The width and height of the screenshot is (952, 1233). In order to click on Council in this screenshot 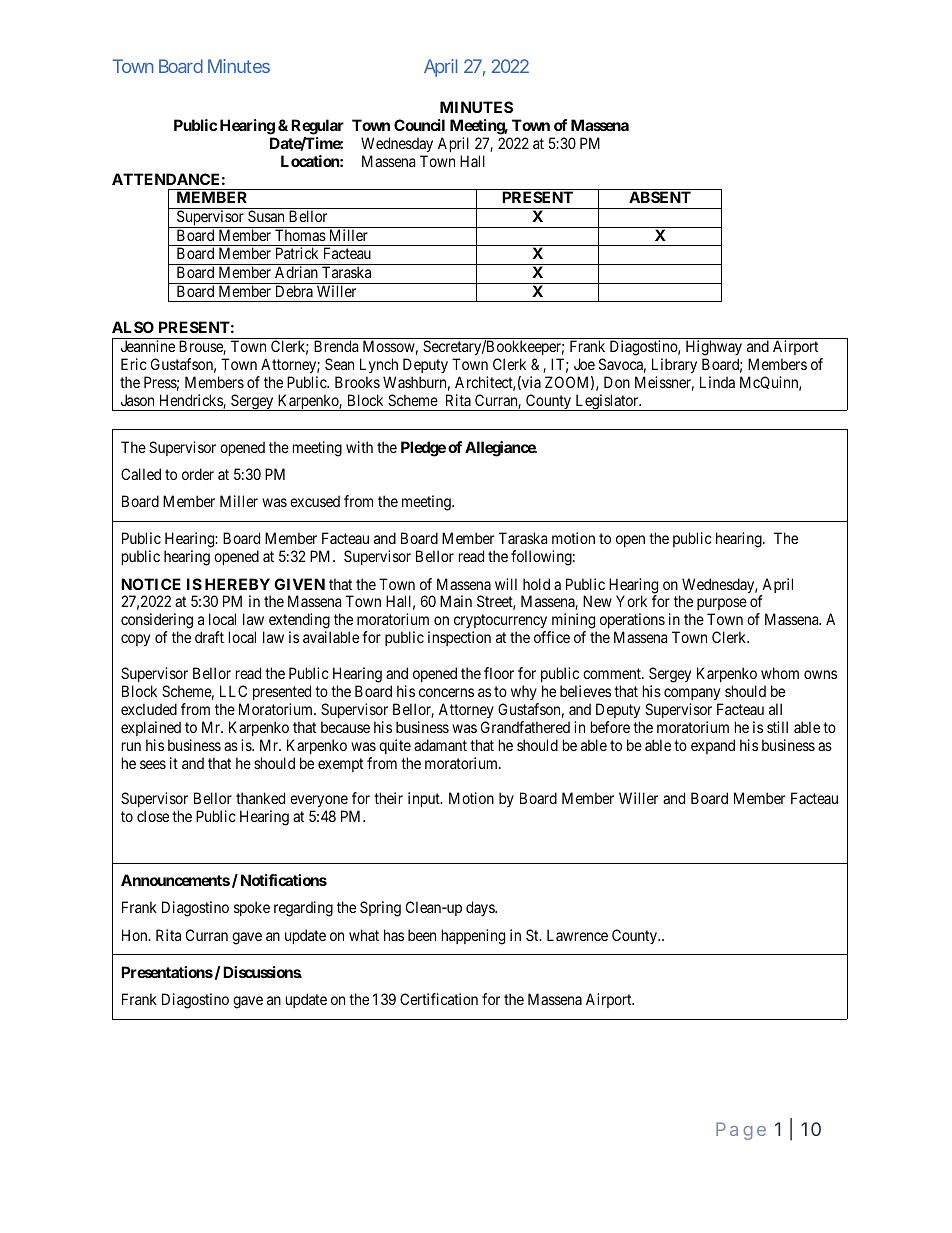, I will do `click(419, 125)`.
